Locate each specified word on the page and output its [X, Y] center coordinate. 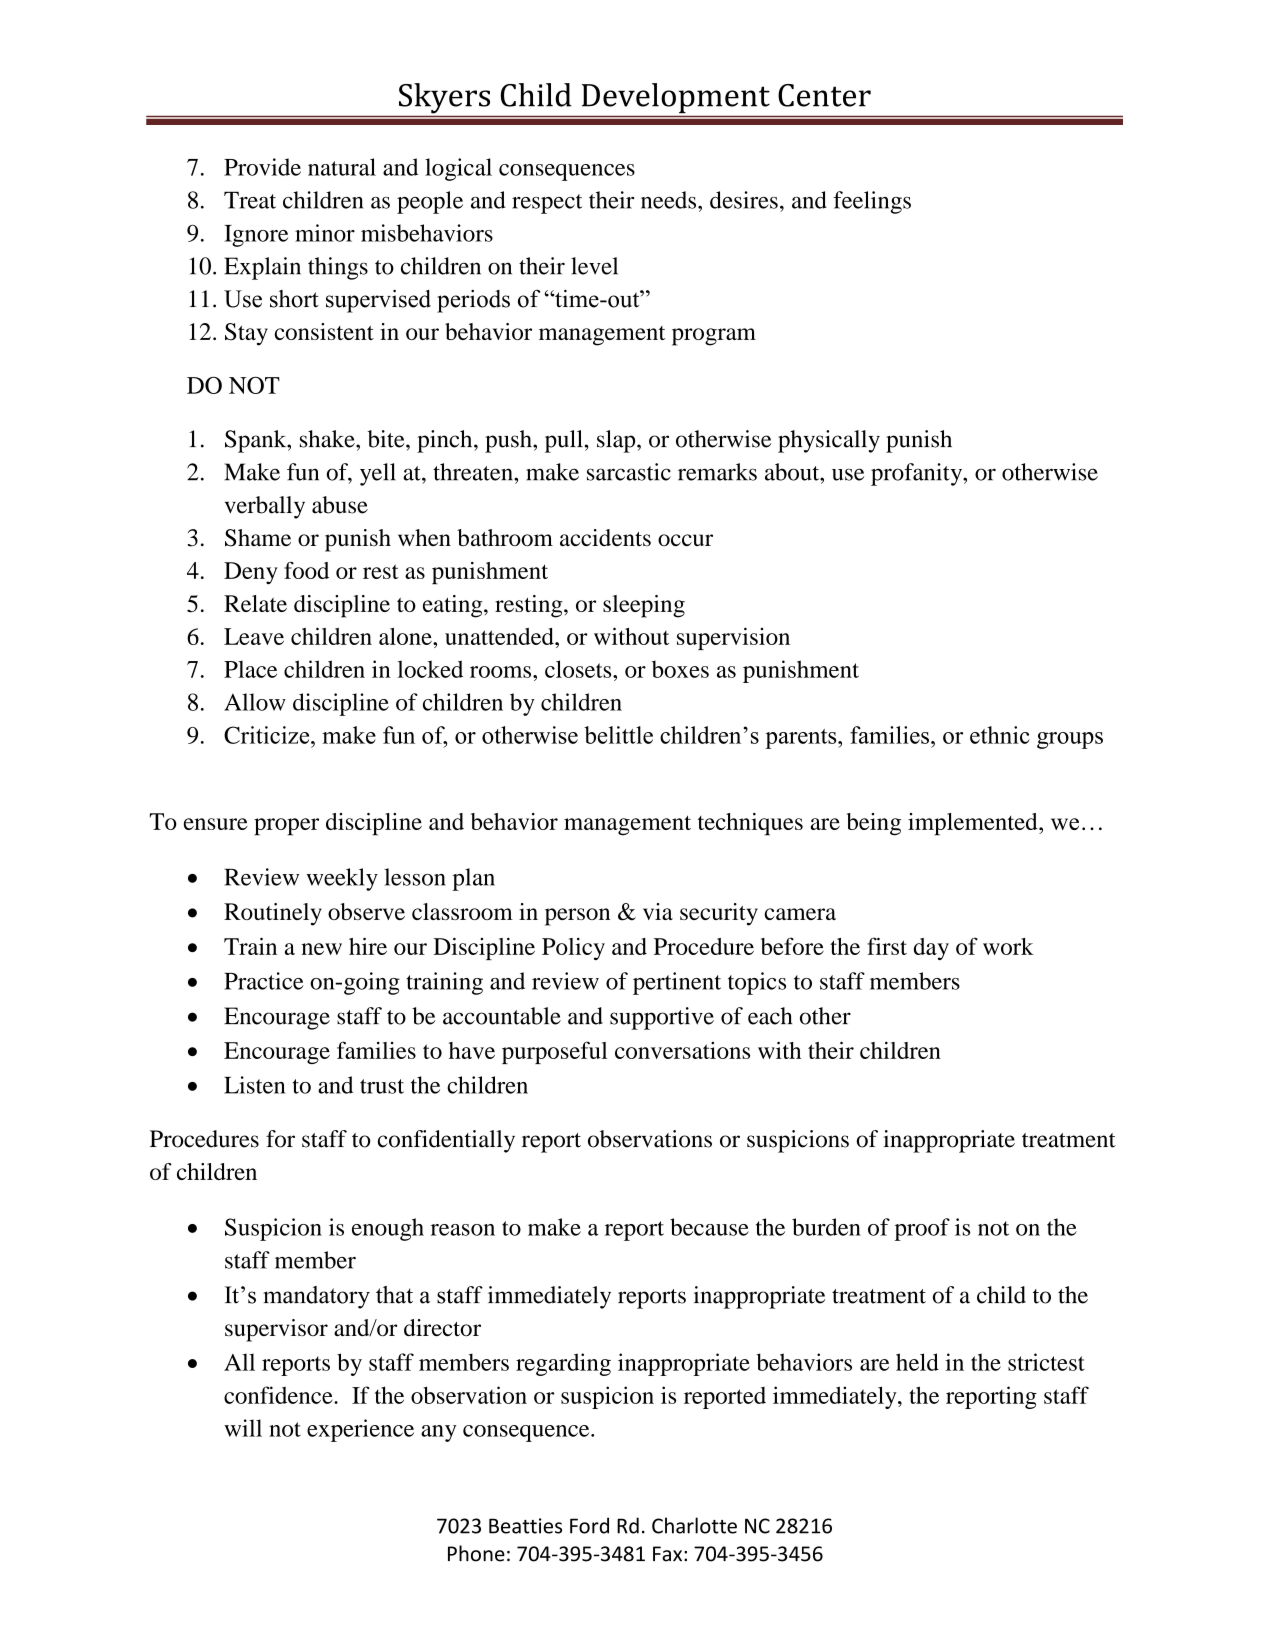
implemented [974, 824]
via [658, 911]
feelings [872, 202]
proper [286, 827]
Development [676, 98]
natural [342, 167]
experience [360, 1430]
